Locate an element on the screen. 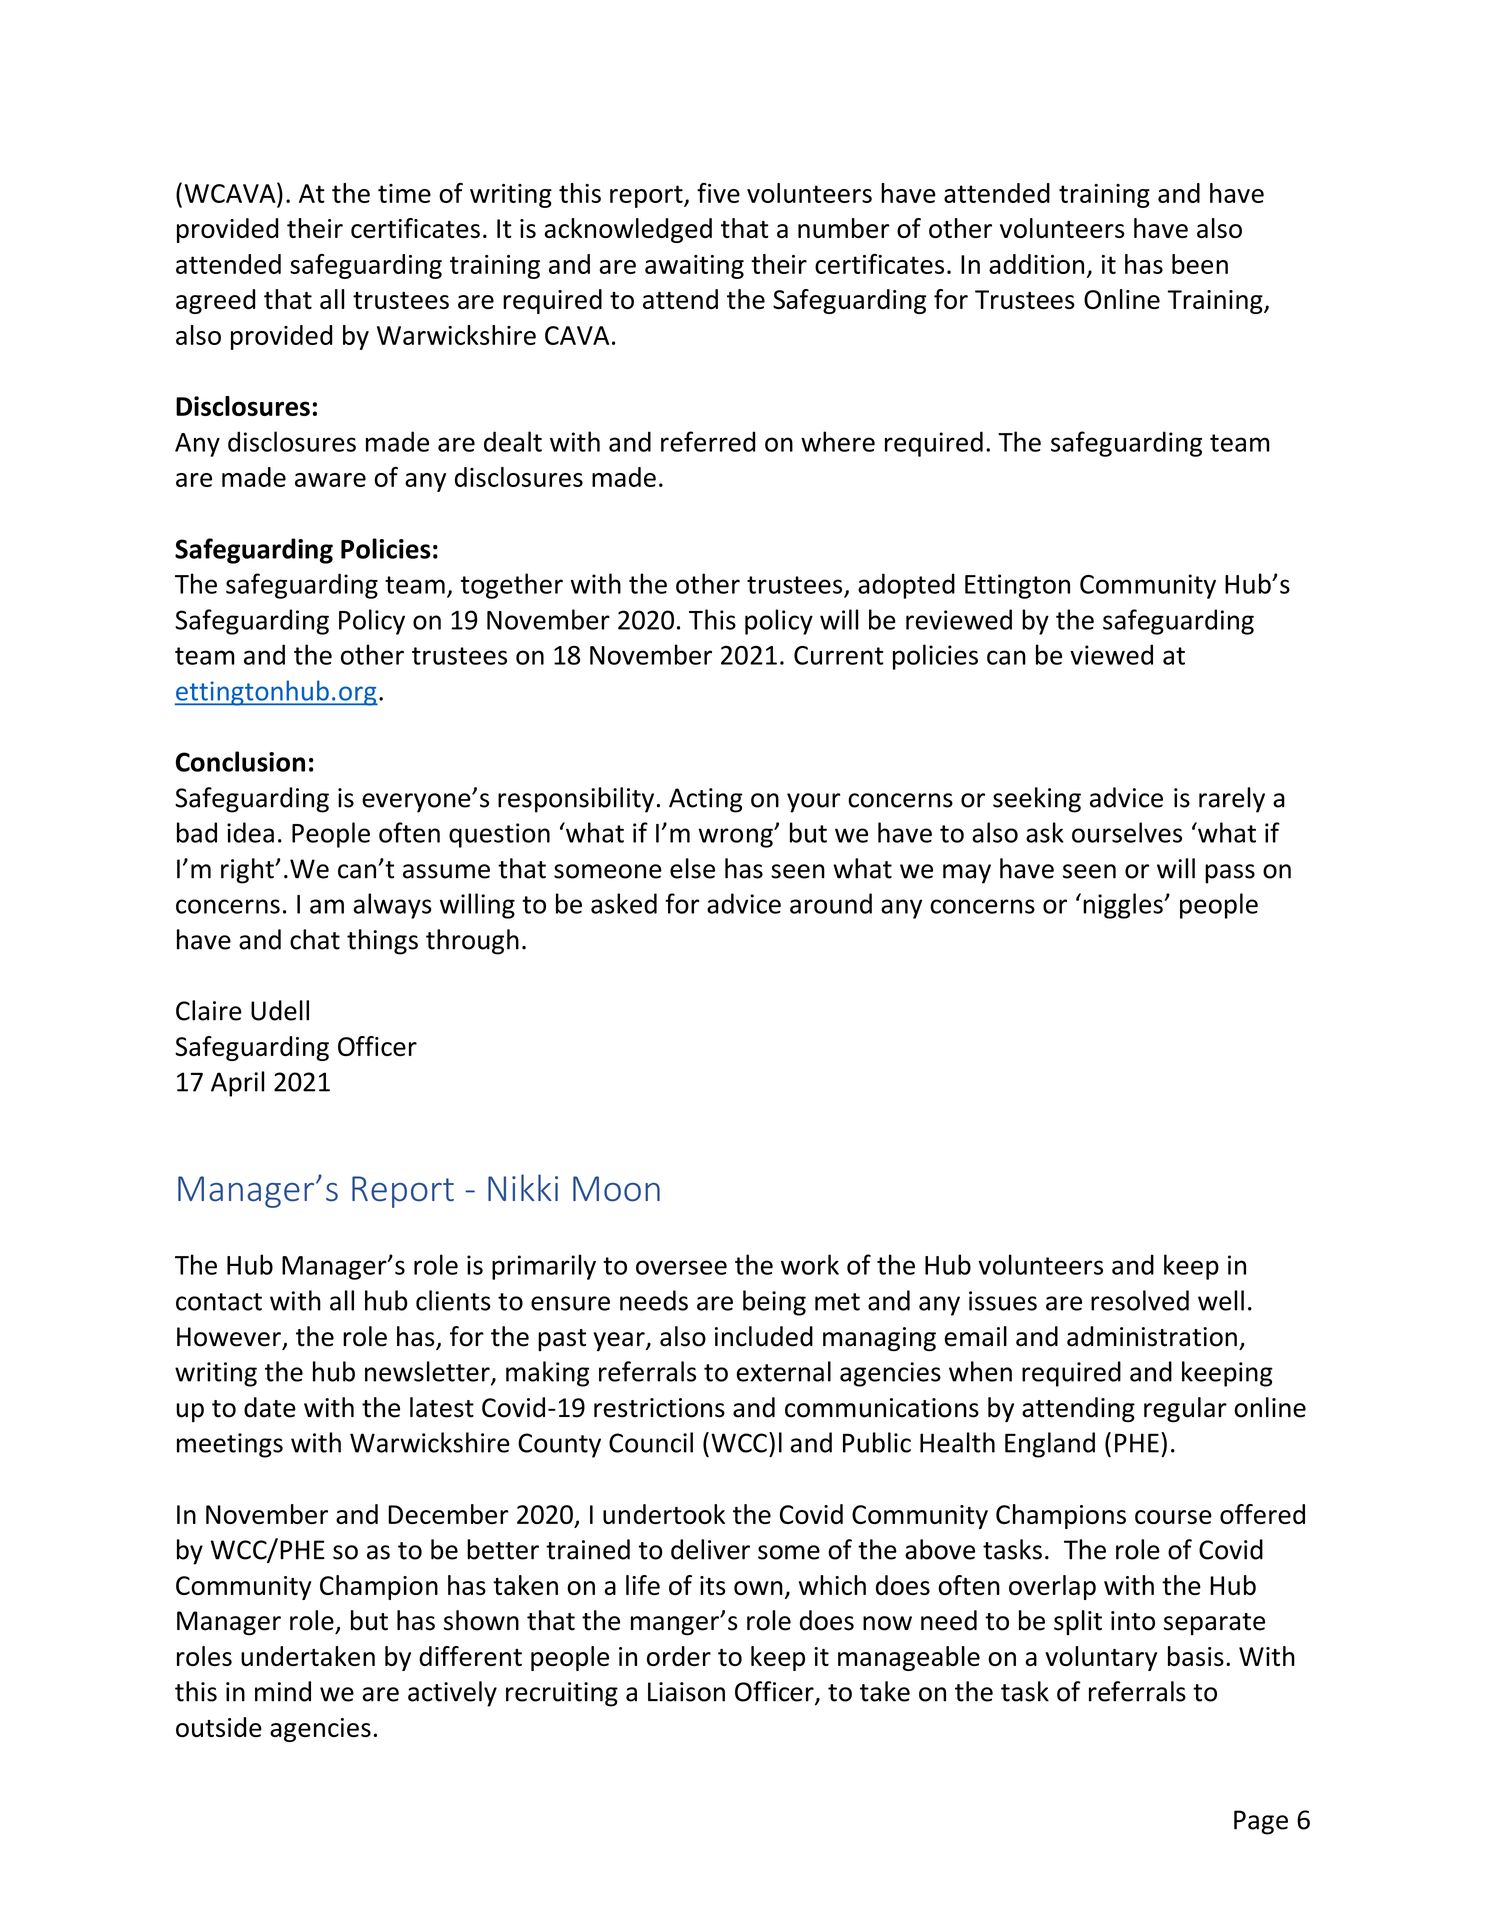 This screenshot has width=1485, height=1922. external is located at coordinates (783, 1371).
